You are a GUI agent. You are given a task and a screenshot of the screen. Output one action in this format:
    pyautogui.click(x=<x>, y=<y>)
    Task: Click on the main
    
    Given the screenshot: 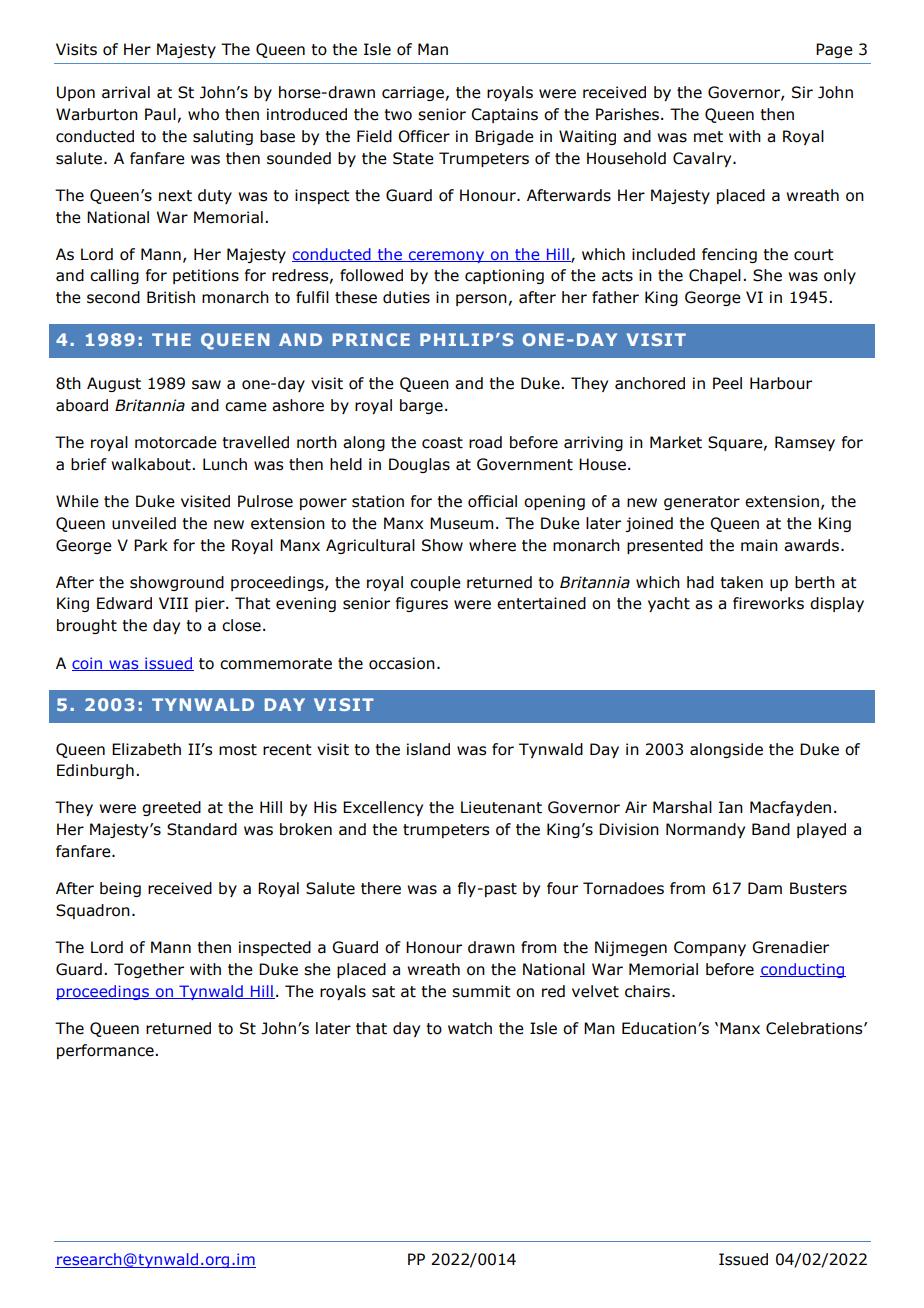 What is the action you would take?
    pyautogui.click(x=759, y=545)
